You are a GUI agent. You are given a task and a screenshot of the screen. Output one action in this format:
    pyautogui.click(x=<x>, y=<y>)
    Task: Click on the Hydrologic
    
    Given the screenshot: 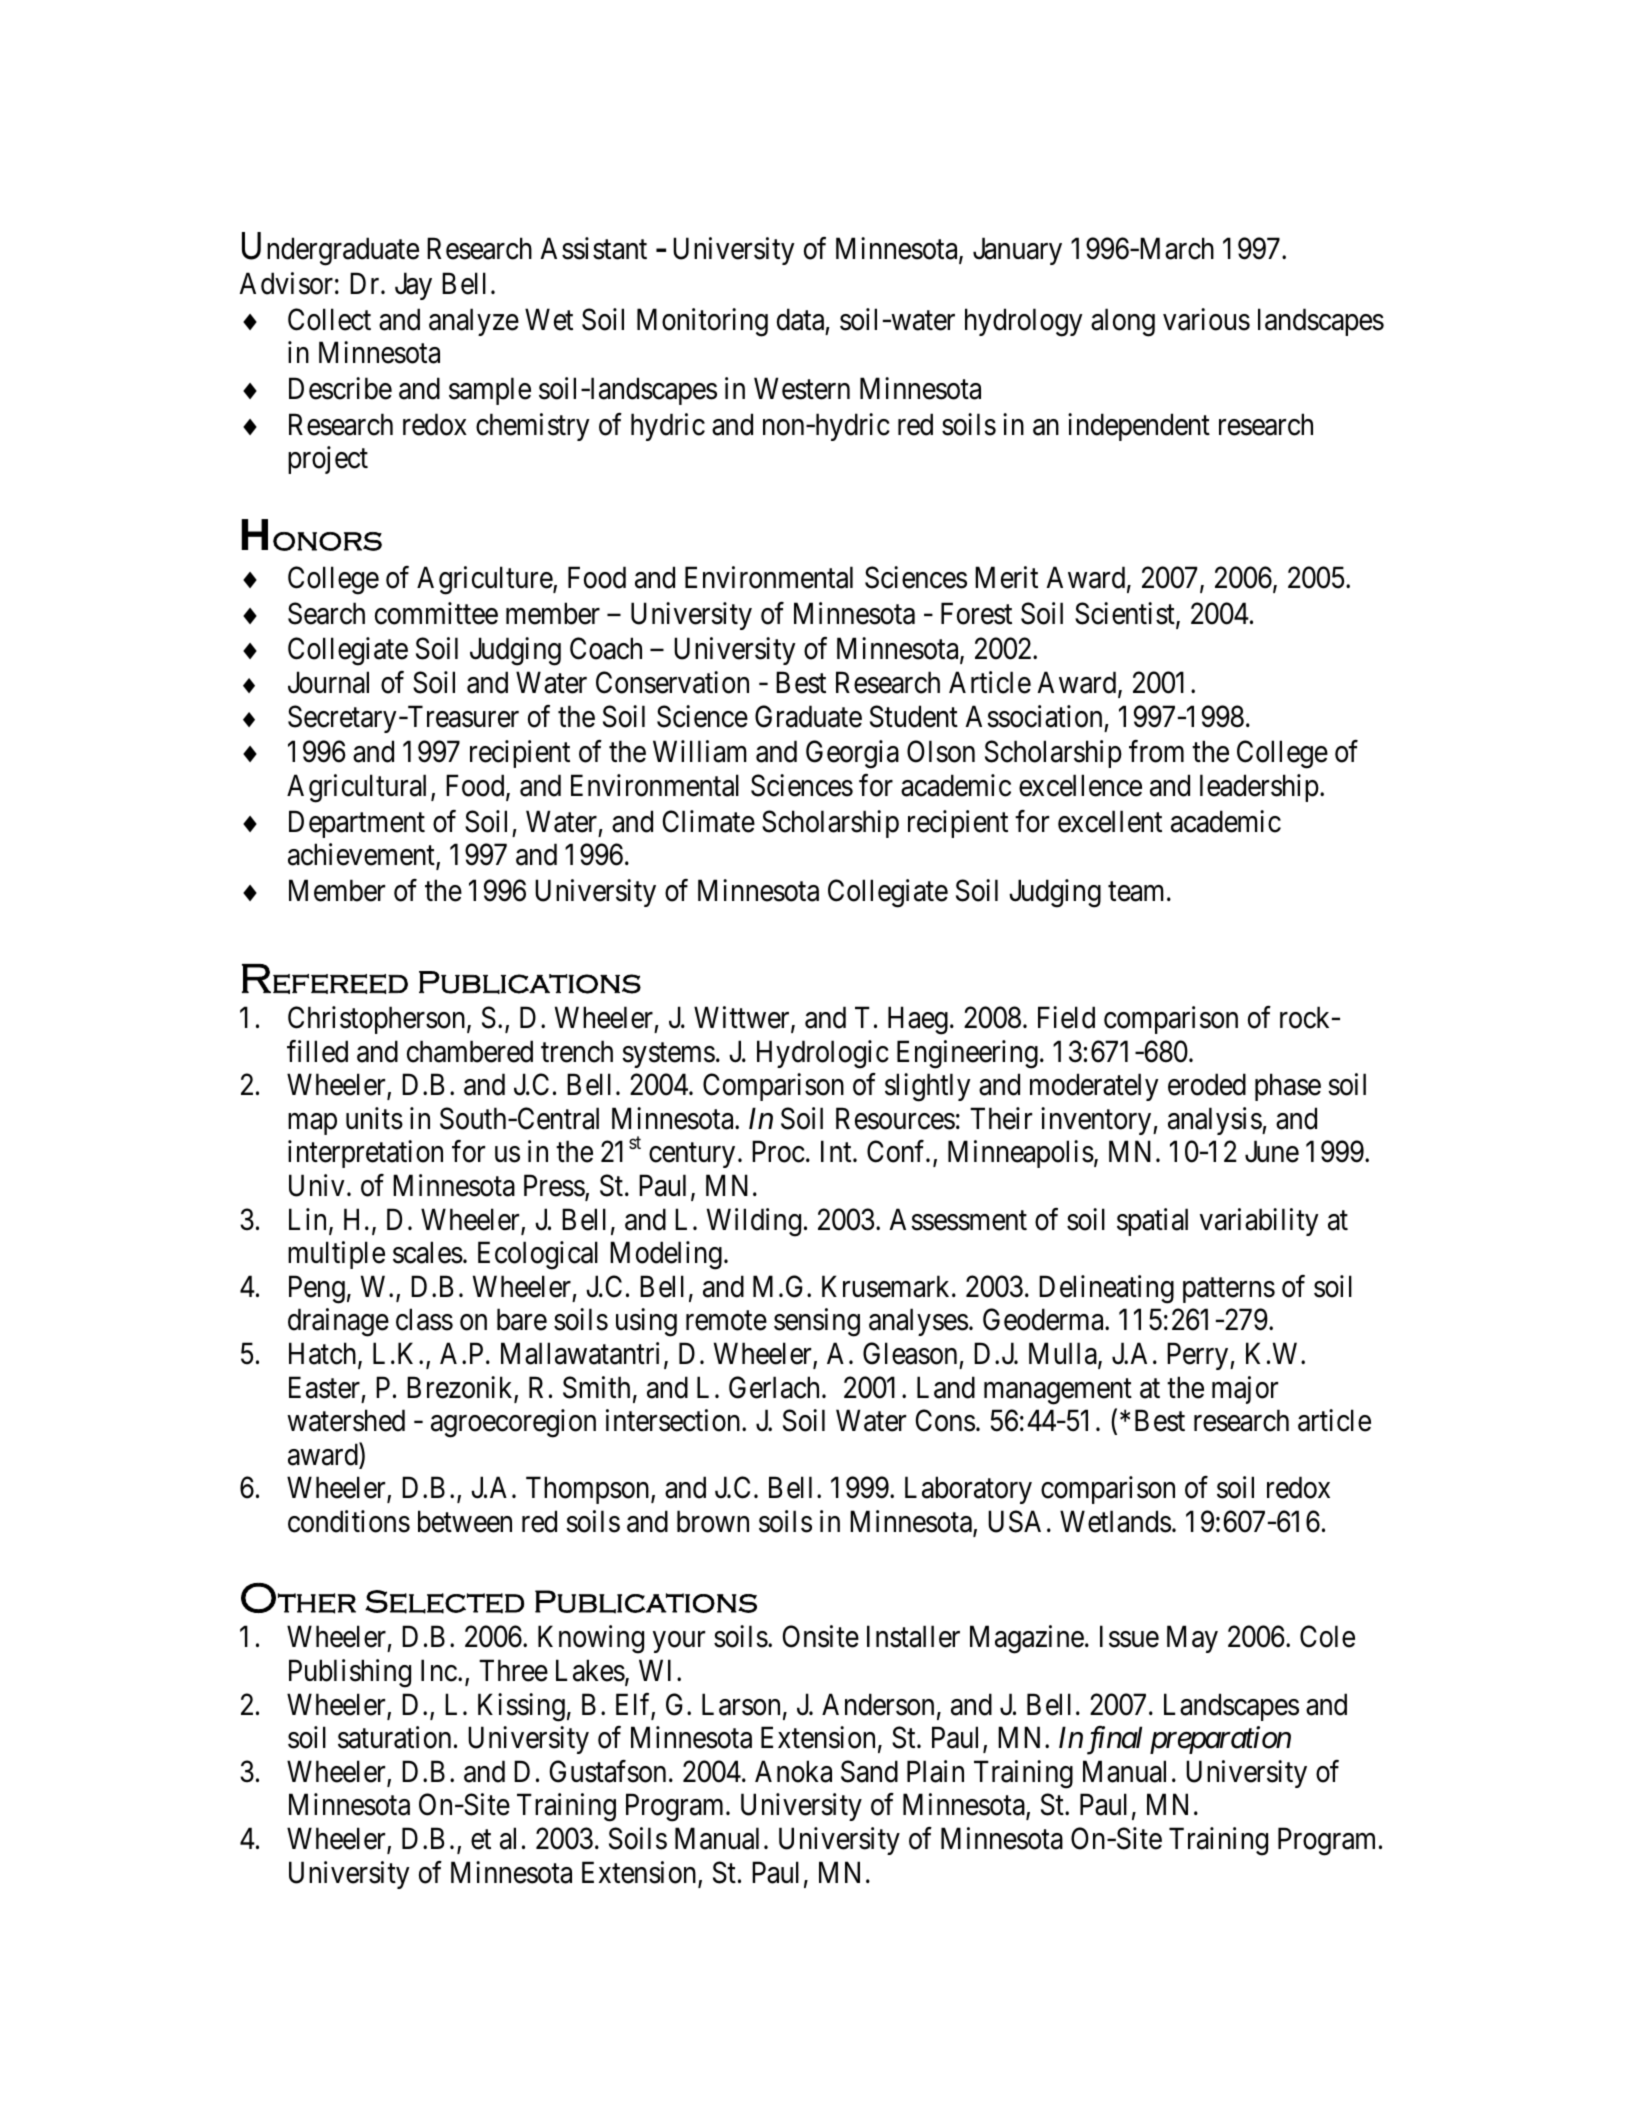 What is the action you would take?
    pyautogui.click(x=823, y=1054)
